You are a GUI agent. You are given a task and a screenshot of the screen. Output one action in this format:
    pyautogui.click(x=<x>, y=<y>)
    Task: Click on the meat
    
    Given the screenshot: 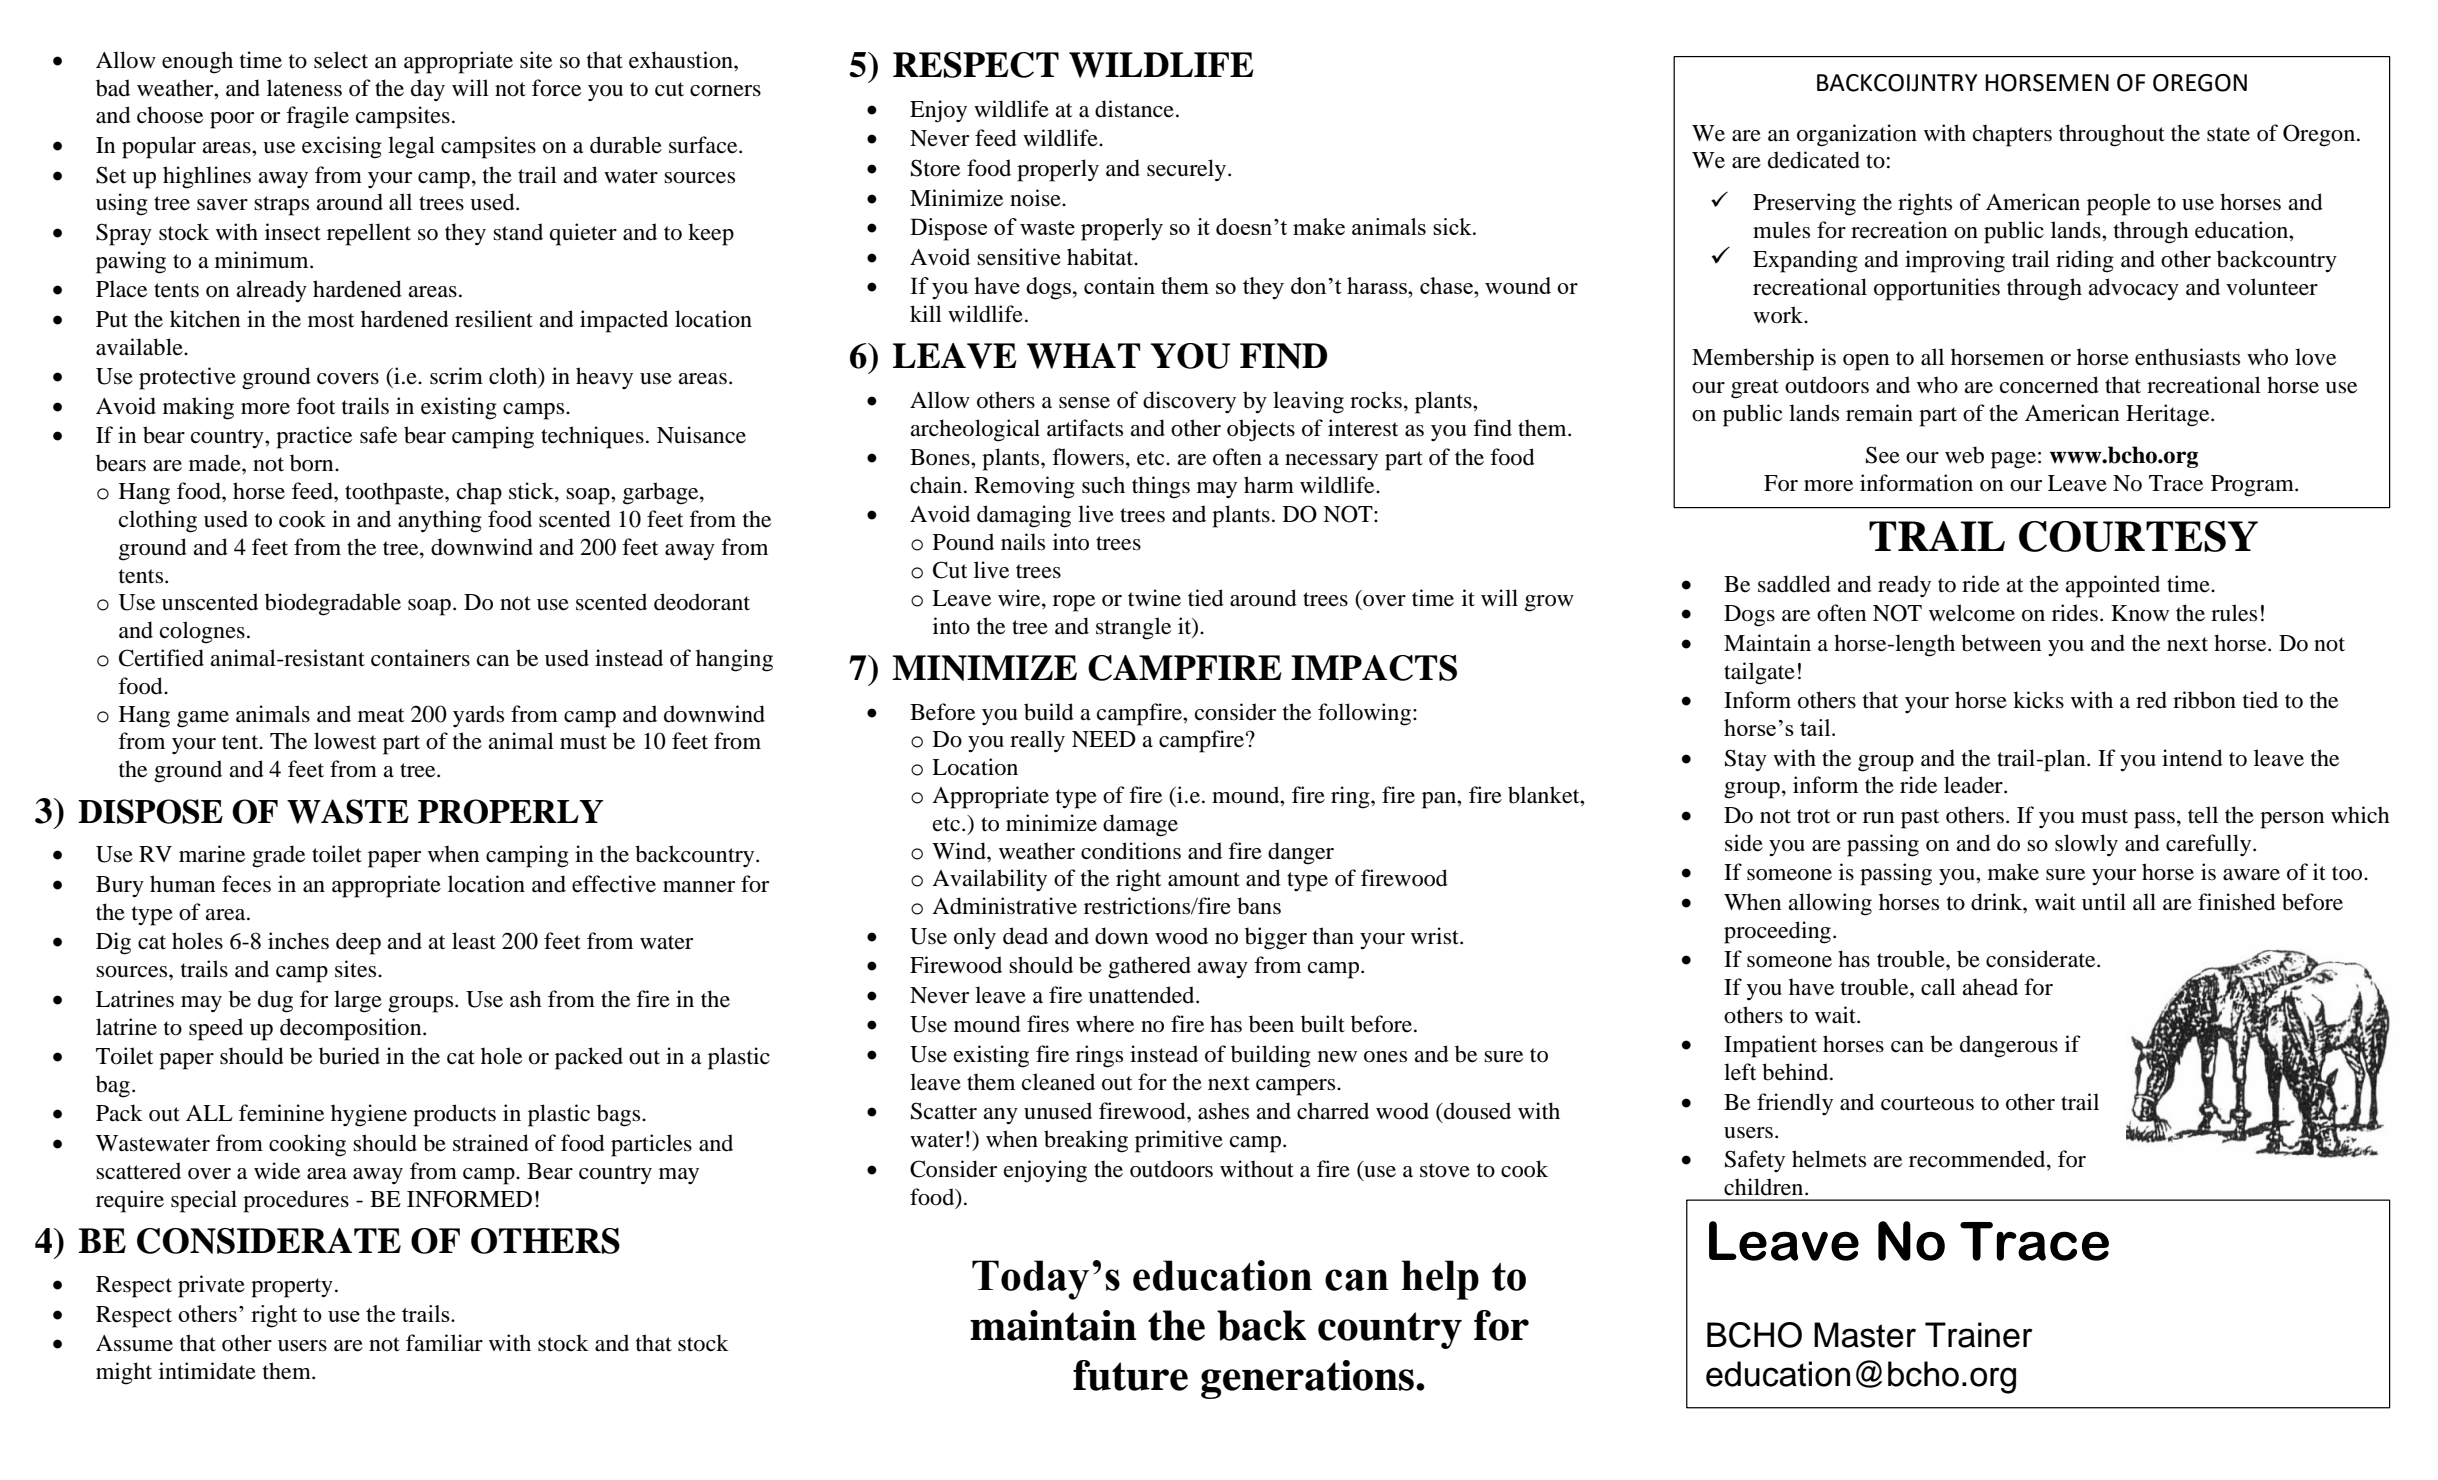 What is the action you would take?
    pyautogui.click(x=381, y=715)
